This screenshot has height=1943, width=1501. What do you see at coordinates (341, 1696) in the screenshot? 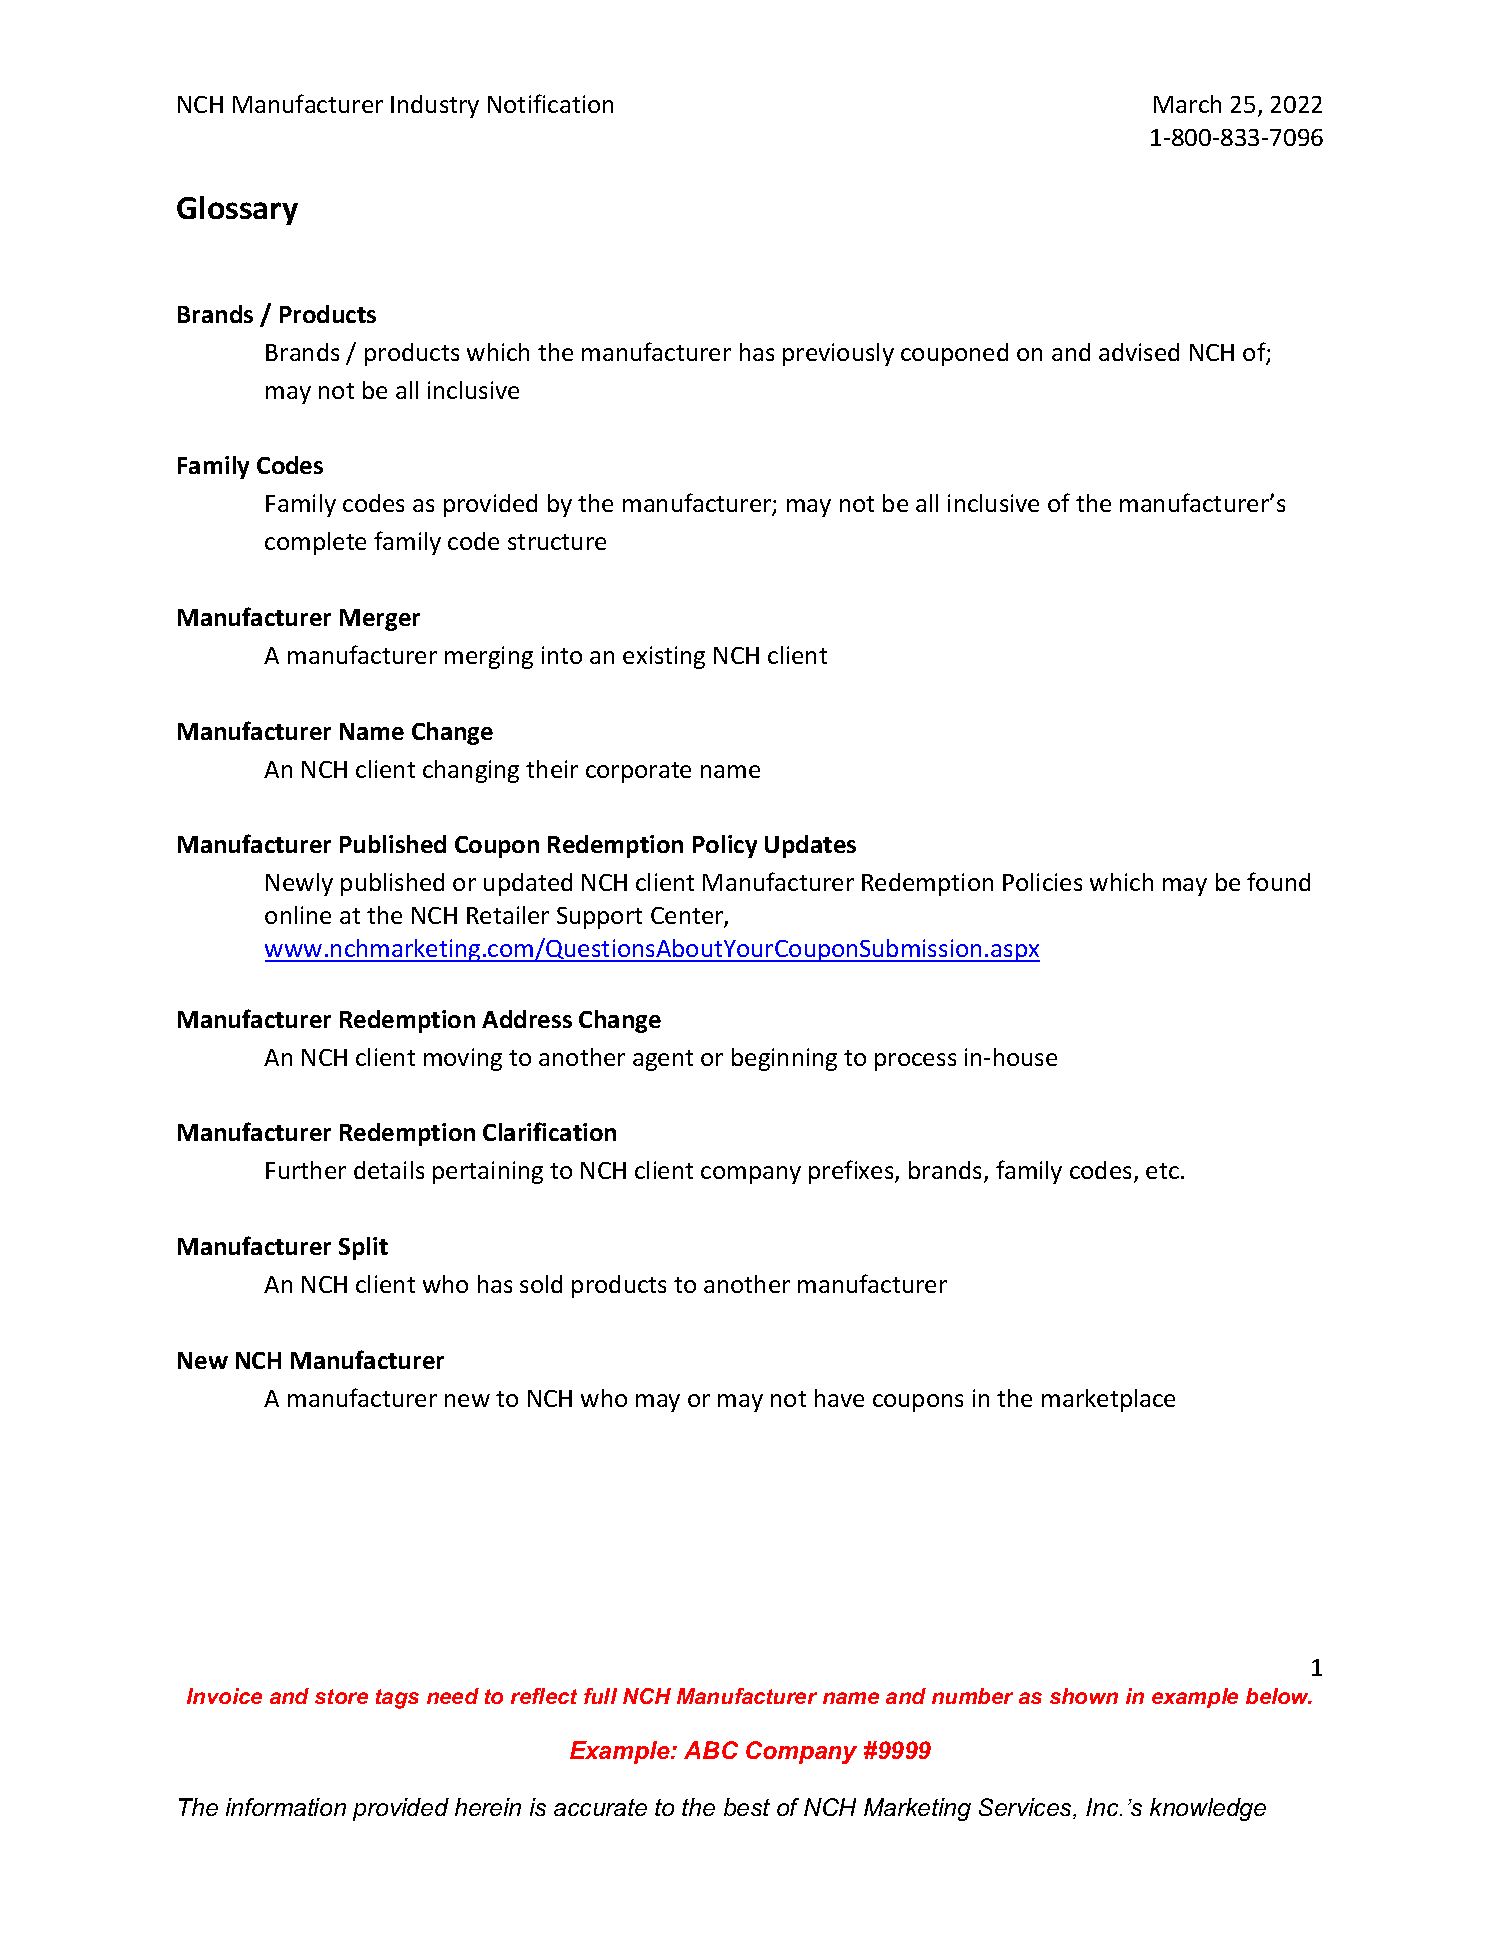
I see `store` at bounding box center [341, 1696].
